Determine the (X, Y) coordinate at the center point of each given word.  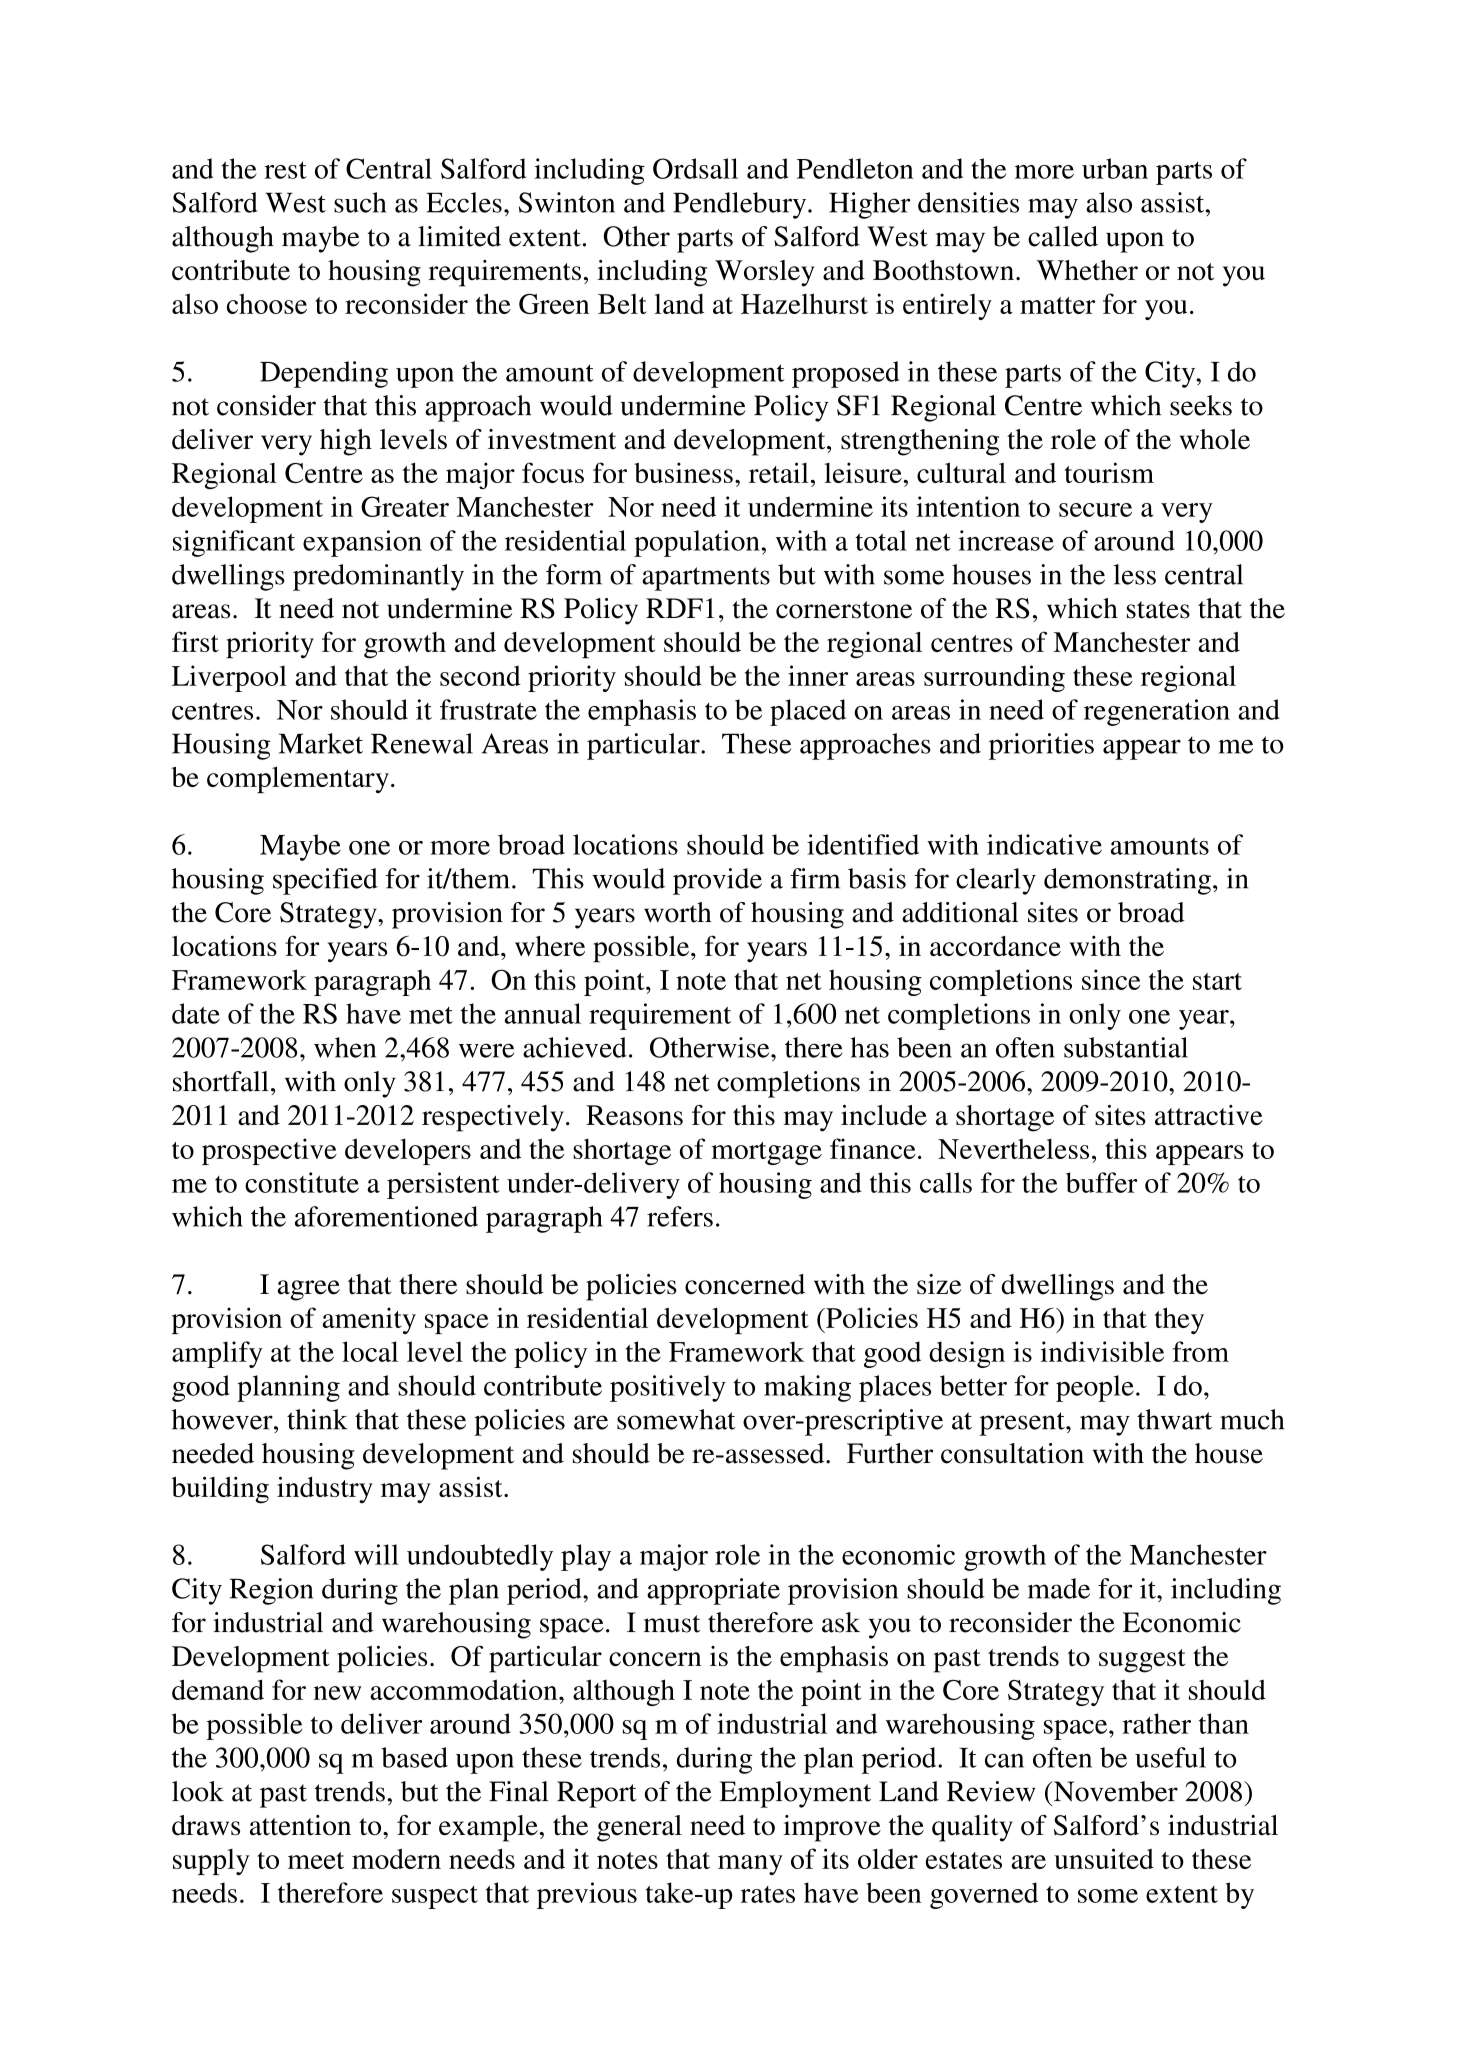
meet (316, 1860)
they (1179, 1321)
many (750, 1865)
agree (309, 1290)
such (360, 202)
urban (1115, 168)
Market (321, 743)
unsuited (1104, 1858)
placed (808, 712)
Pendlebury (741, 205)
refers (680, 1216)
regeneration (1157, 712)
